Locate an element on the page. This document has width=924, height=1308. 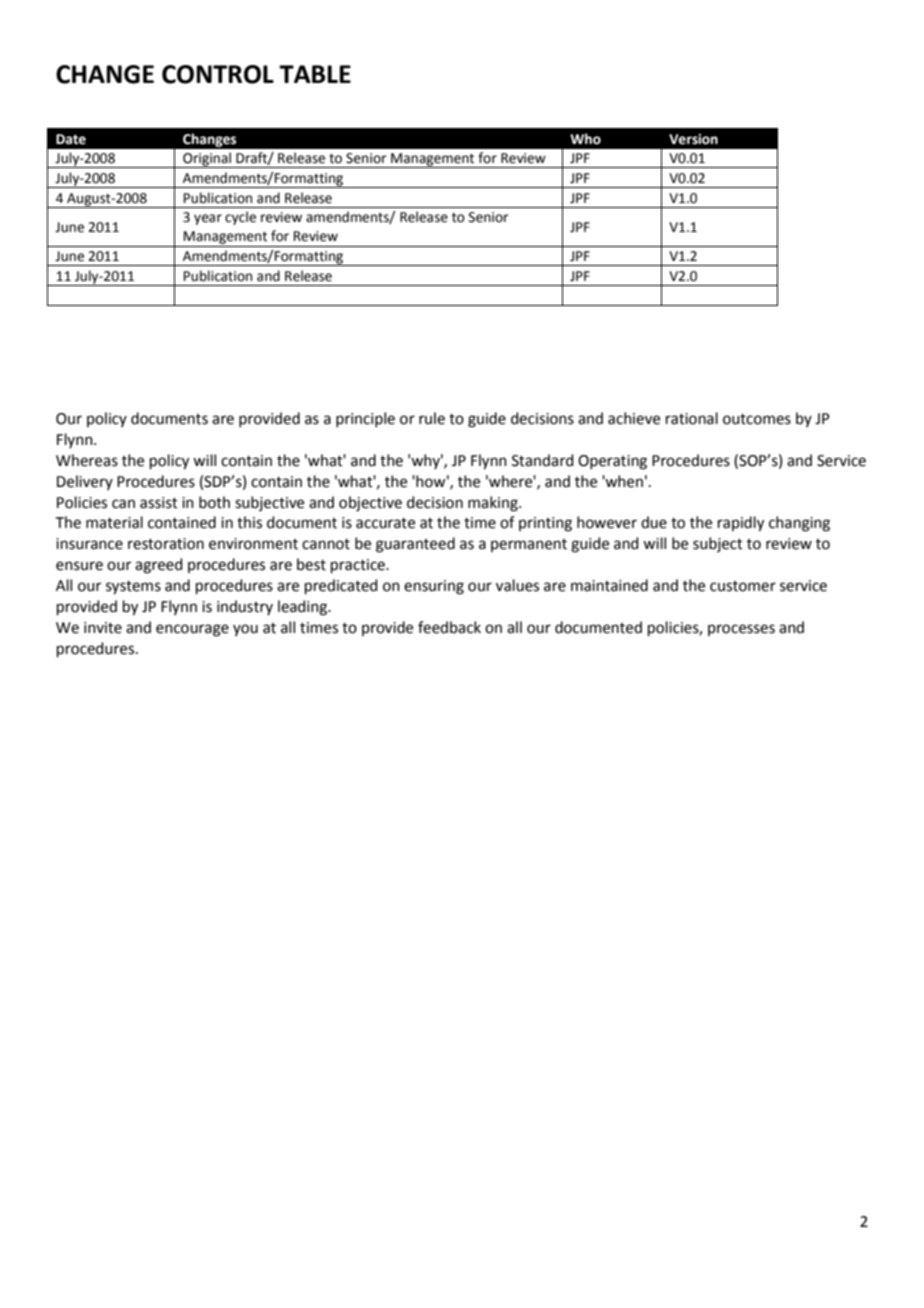
encourage is located at coordinates (192, 630).
